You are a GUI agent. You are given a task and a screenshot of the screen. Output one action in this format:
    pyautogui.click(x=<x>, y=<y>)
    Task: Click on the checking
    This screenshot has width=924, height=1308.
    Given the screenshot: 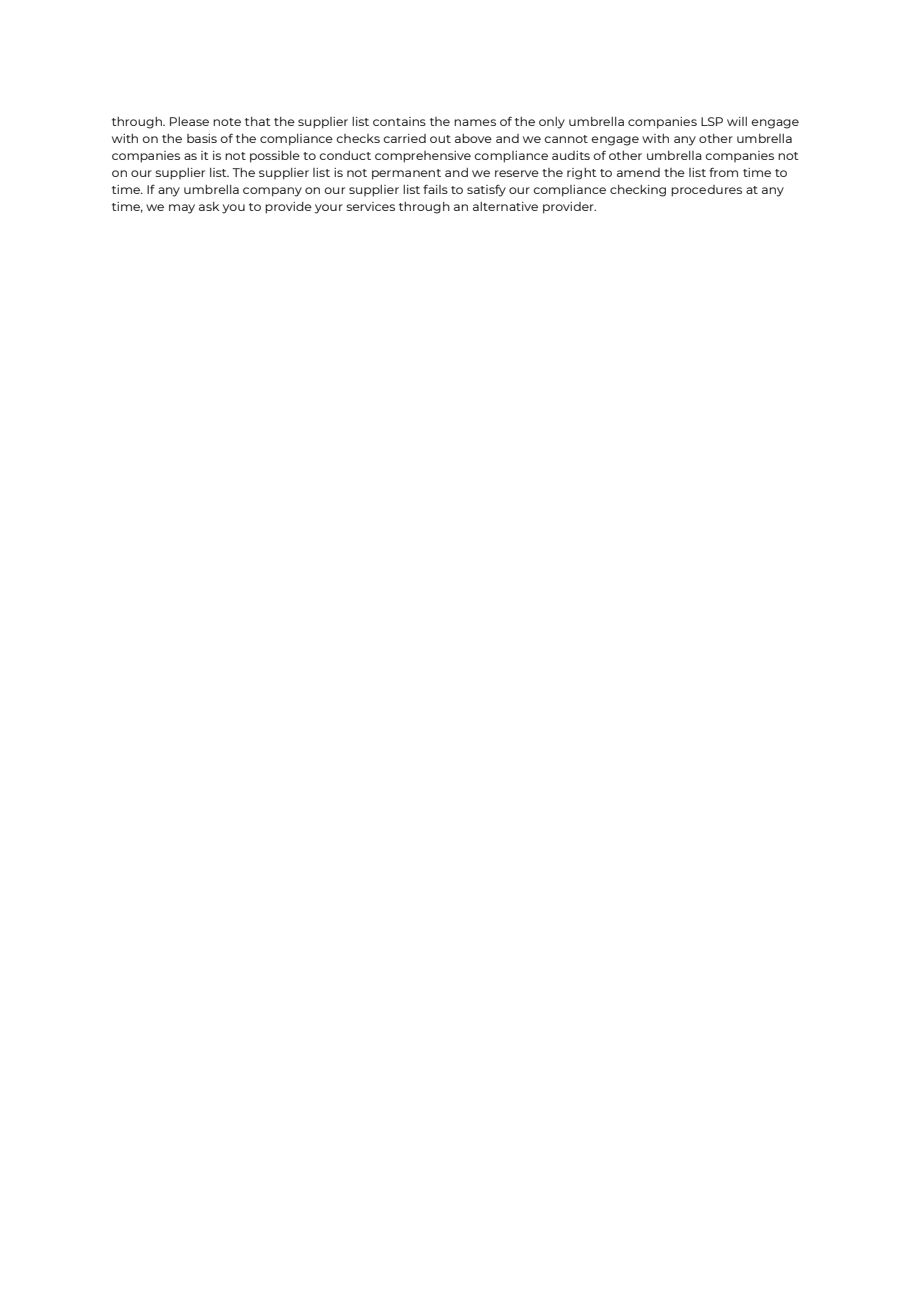 What is the action you would take?
    pyautogui.click(x=638, y=191)
